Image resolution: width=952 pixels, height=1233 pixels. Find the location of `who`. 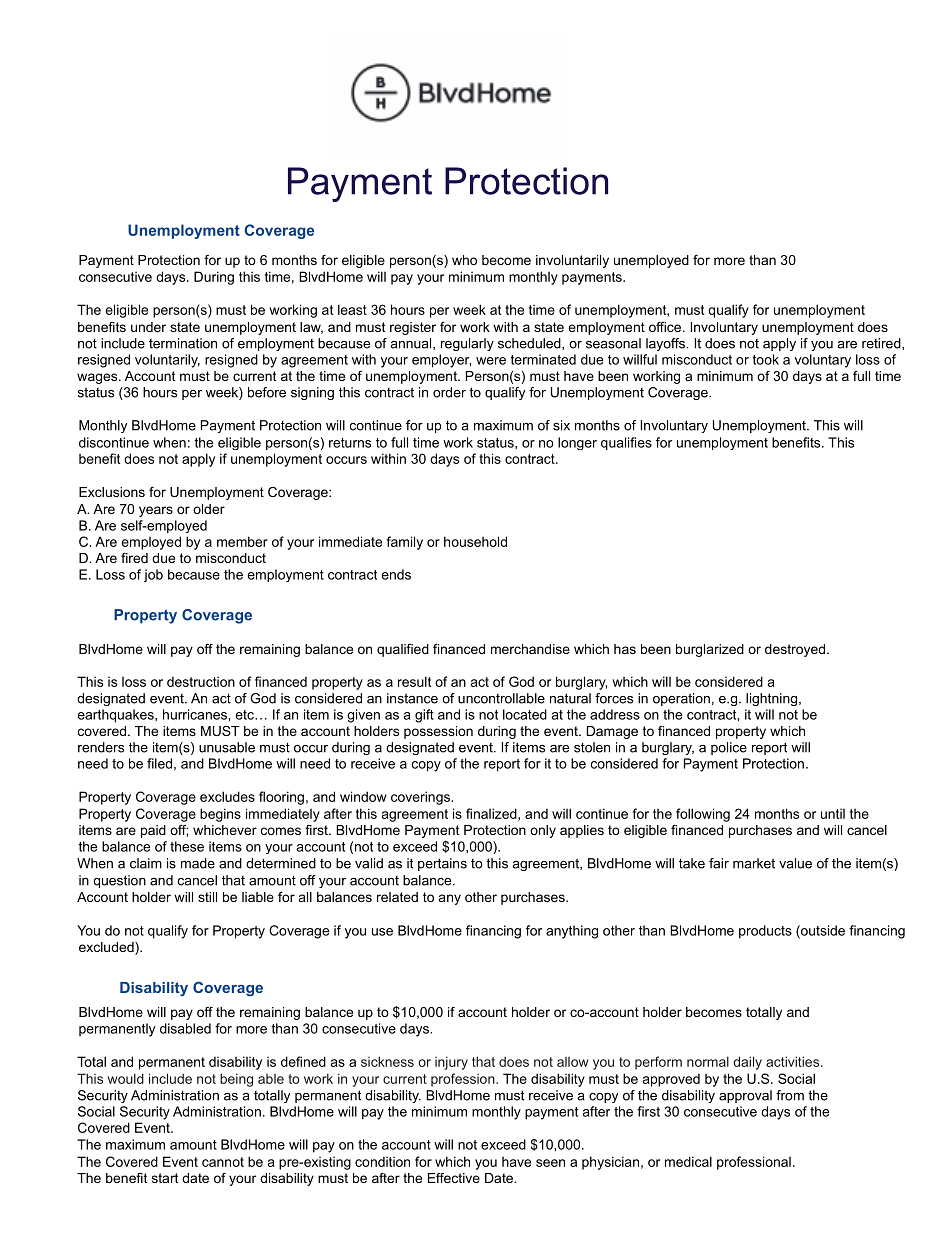

who is located at coordinates (464, 260).
